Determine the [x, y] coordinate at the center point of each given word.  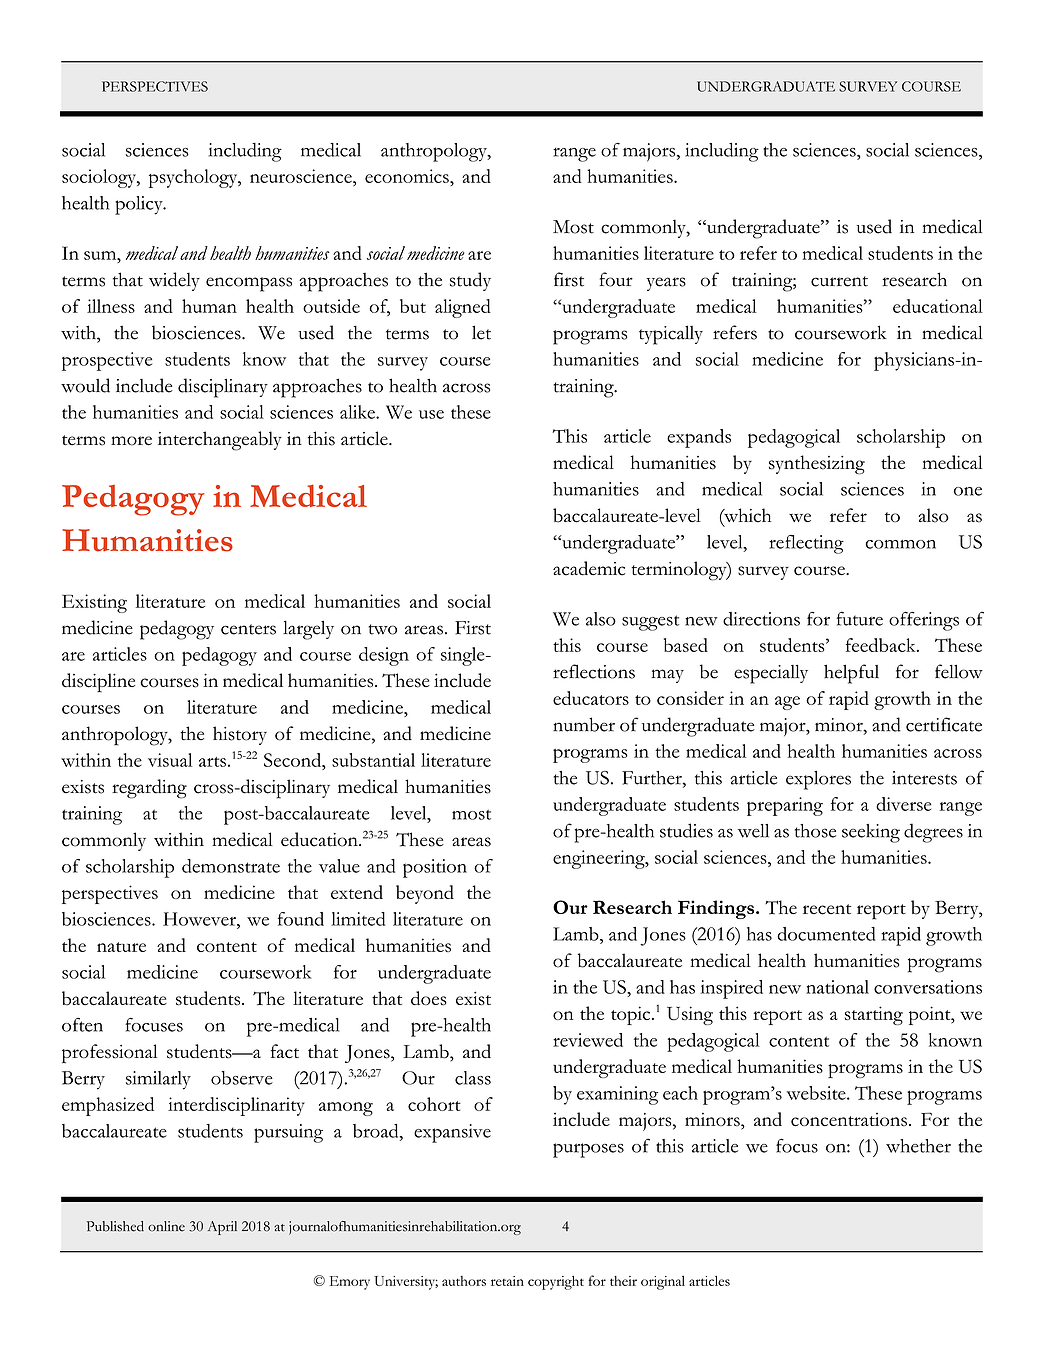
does [429, 998]
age [787, 703]
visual [170, 760]
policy [140, 205]
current [839, 281]
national [837, 987]
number [584, 724]
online [166, 1226]
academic [589, 568]
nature [121, 947]
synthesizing [817, 465]
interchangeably [220, 441]
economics [408, 176]
